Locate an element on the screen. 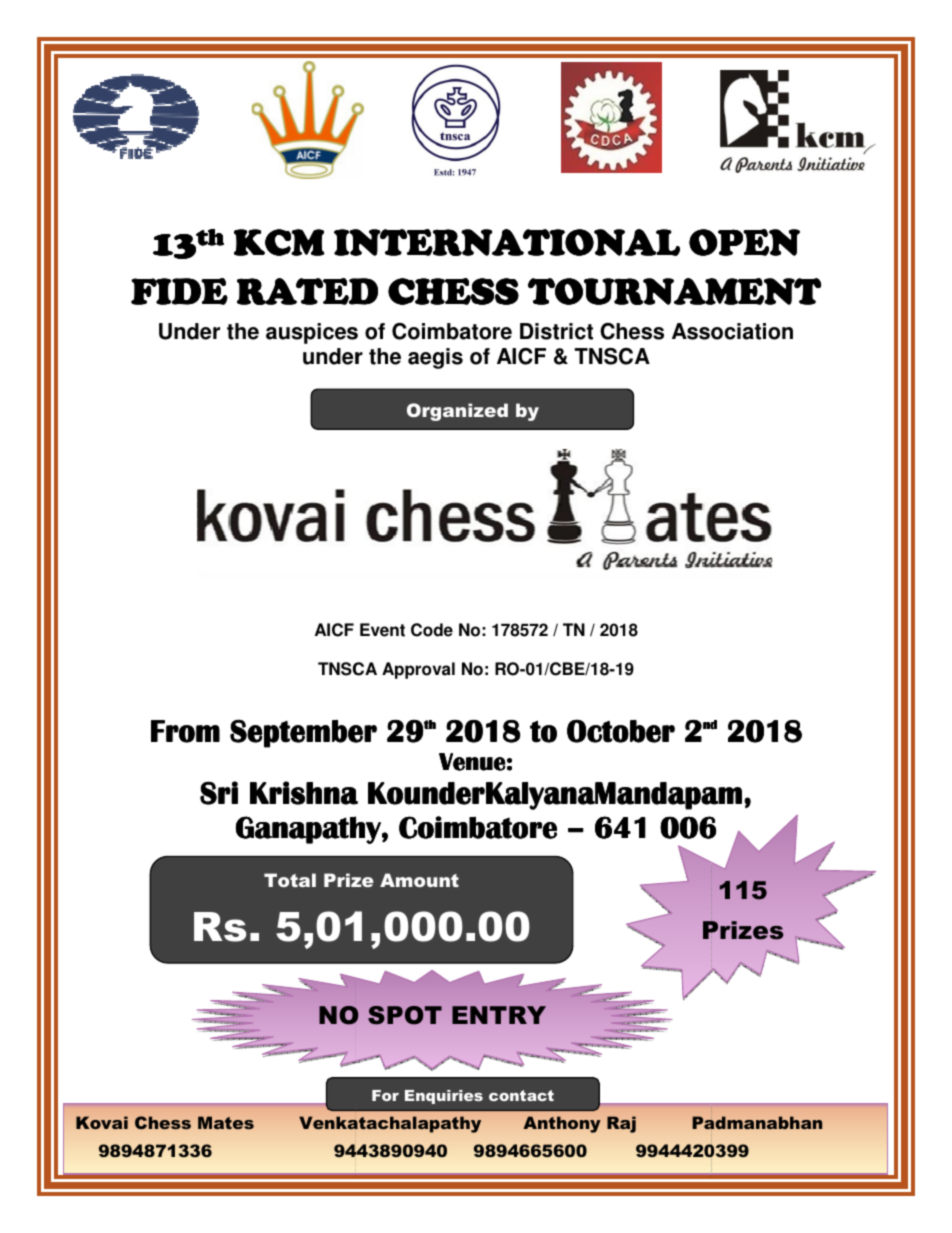 The width and height of the screenshot is (952, 1233). Anthony is located at coordinates (562, 1124).
